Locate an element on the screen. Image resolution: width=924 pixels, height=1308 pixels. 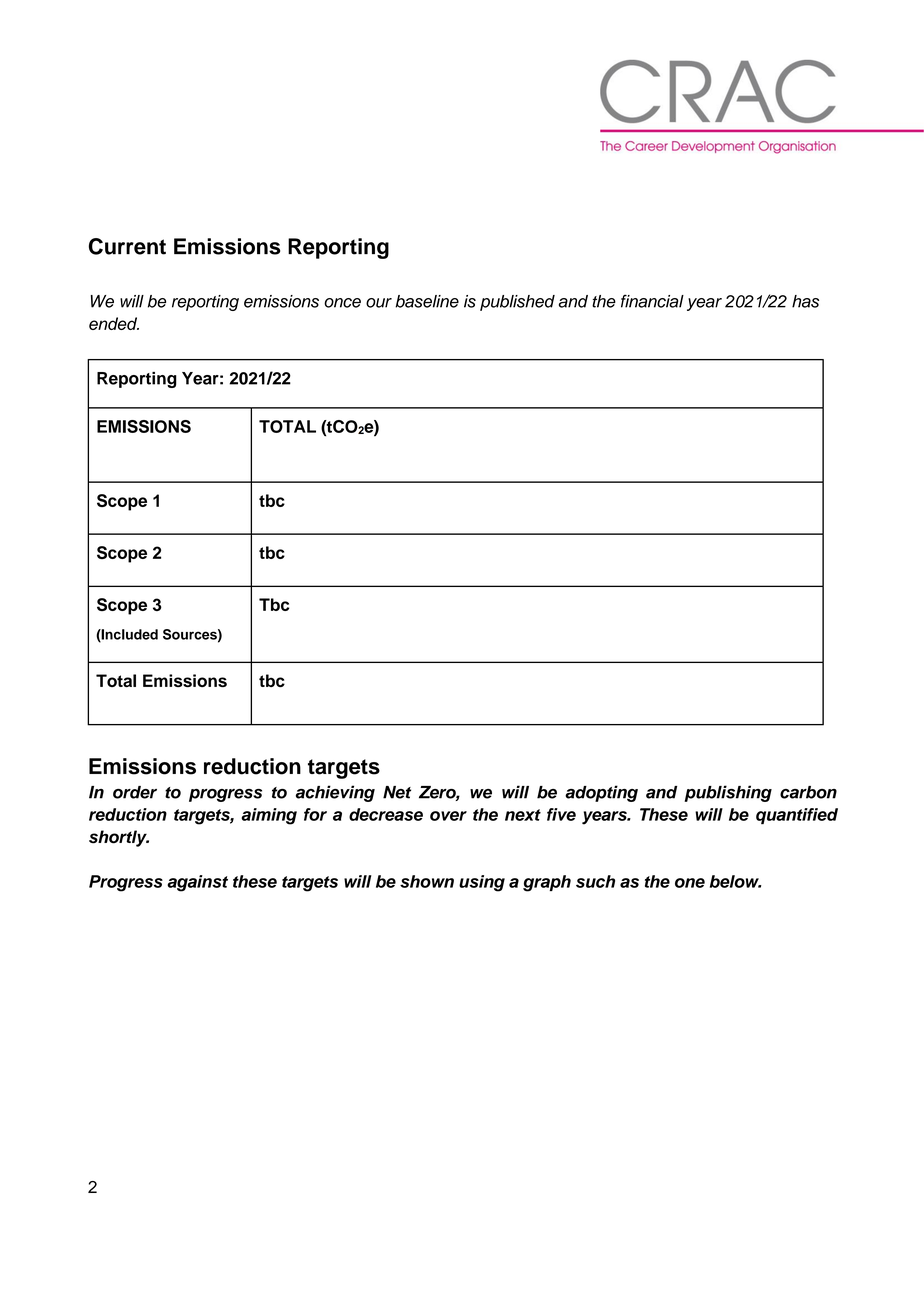
Net is located at coordinates (397, 792).
